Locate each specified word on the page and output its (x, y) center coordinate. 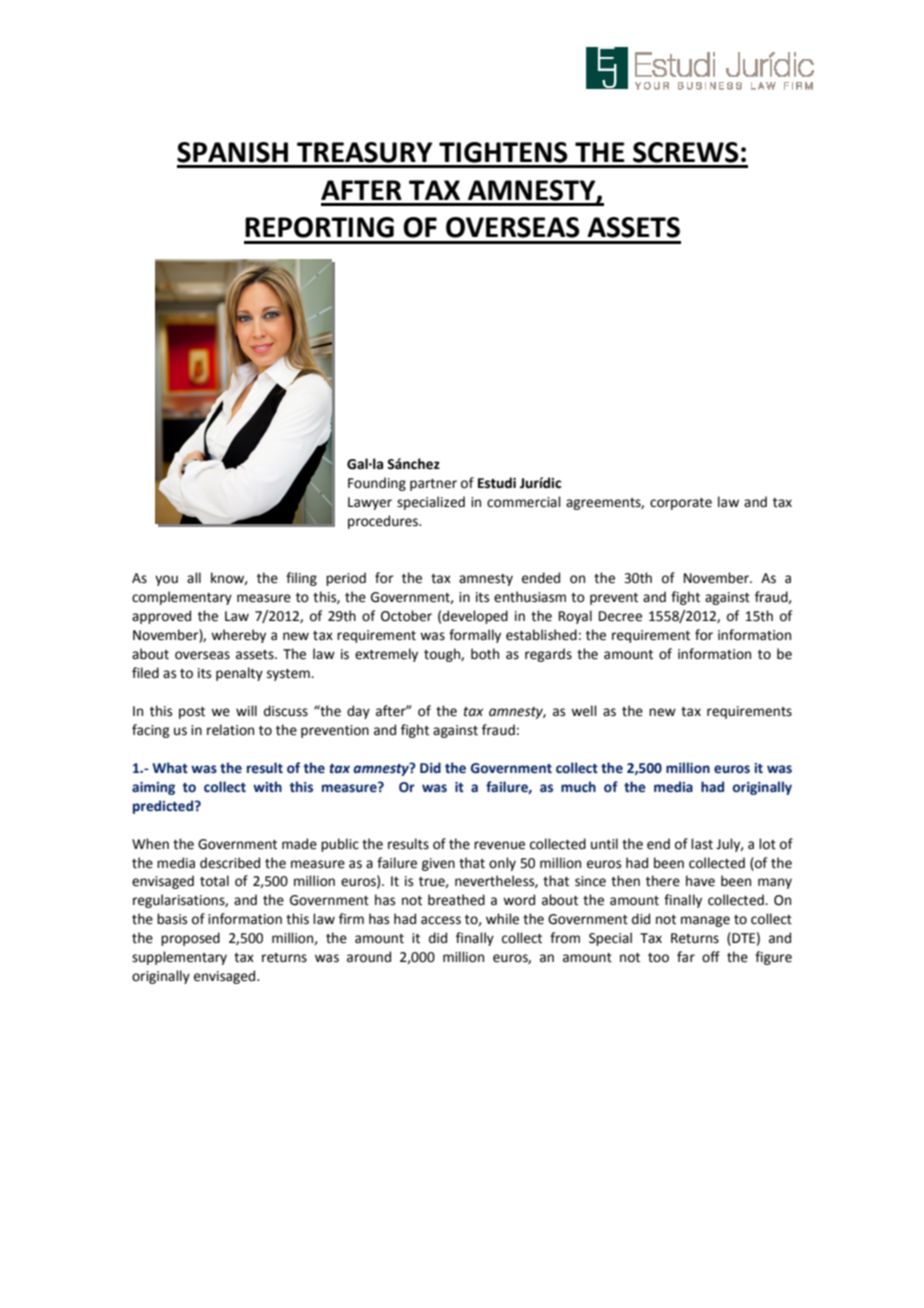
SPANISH (232, 152)
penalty (239, 674)
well (584, 711)
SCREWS (686, 152)
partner (433, 485)
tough (443, 655)
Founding (377, 484)
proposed (190, 939)
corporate (681, 504)
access (441, 920)
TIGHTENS (503, 152)
